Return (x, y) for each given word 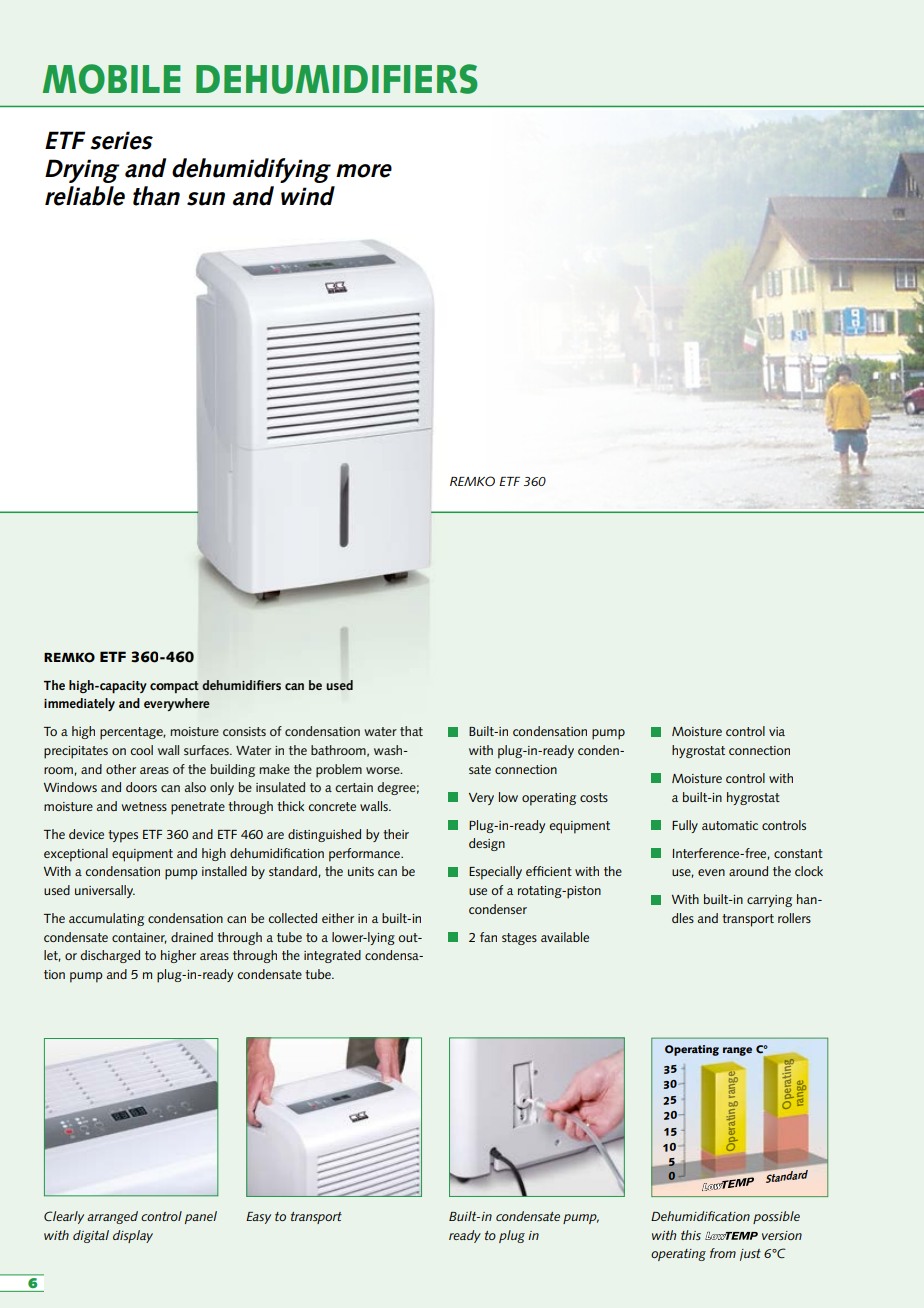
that (411, 731)
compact (174, 687)
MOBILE (112, 79)
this (691, 1235)
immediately (79, 704)
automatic (730, 825)
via (777, 731)
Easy (258, 1218)
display (133, 1236)
